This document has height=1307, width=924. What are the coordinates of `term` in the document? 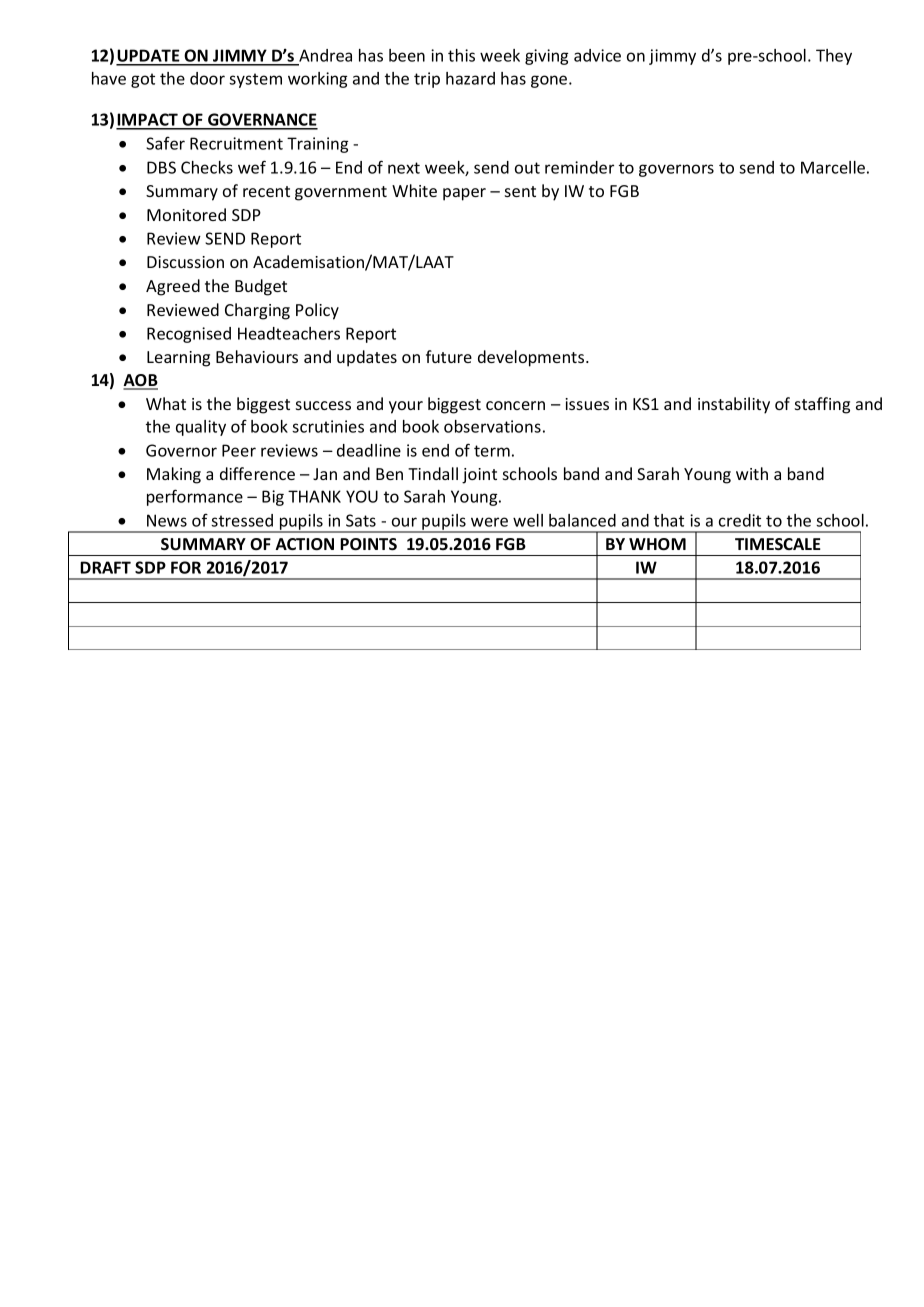 It's located at (492, 451).
